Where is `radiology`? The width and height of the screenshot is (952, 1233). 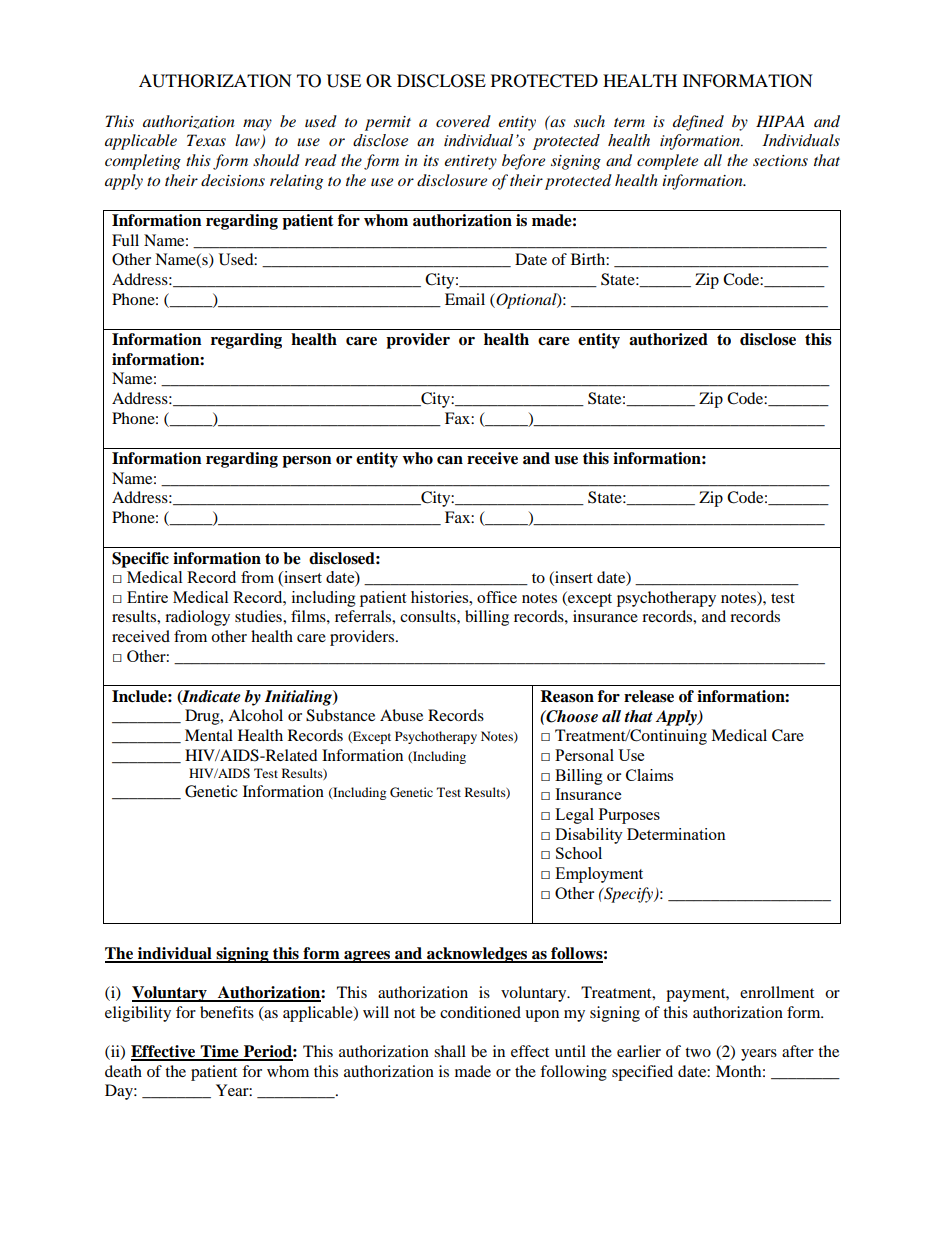
radiology is located at coordinates (197, 618).
